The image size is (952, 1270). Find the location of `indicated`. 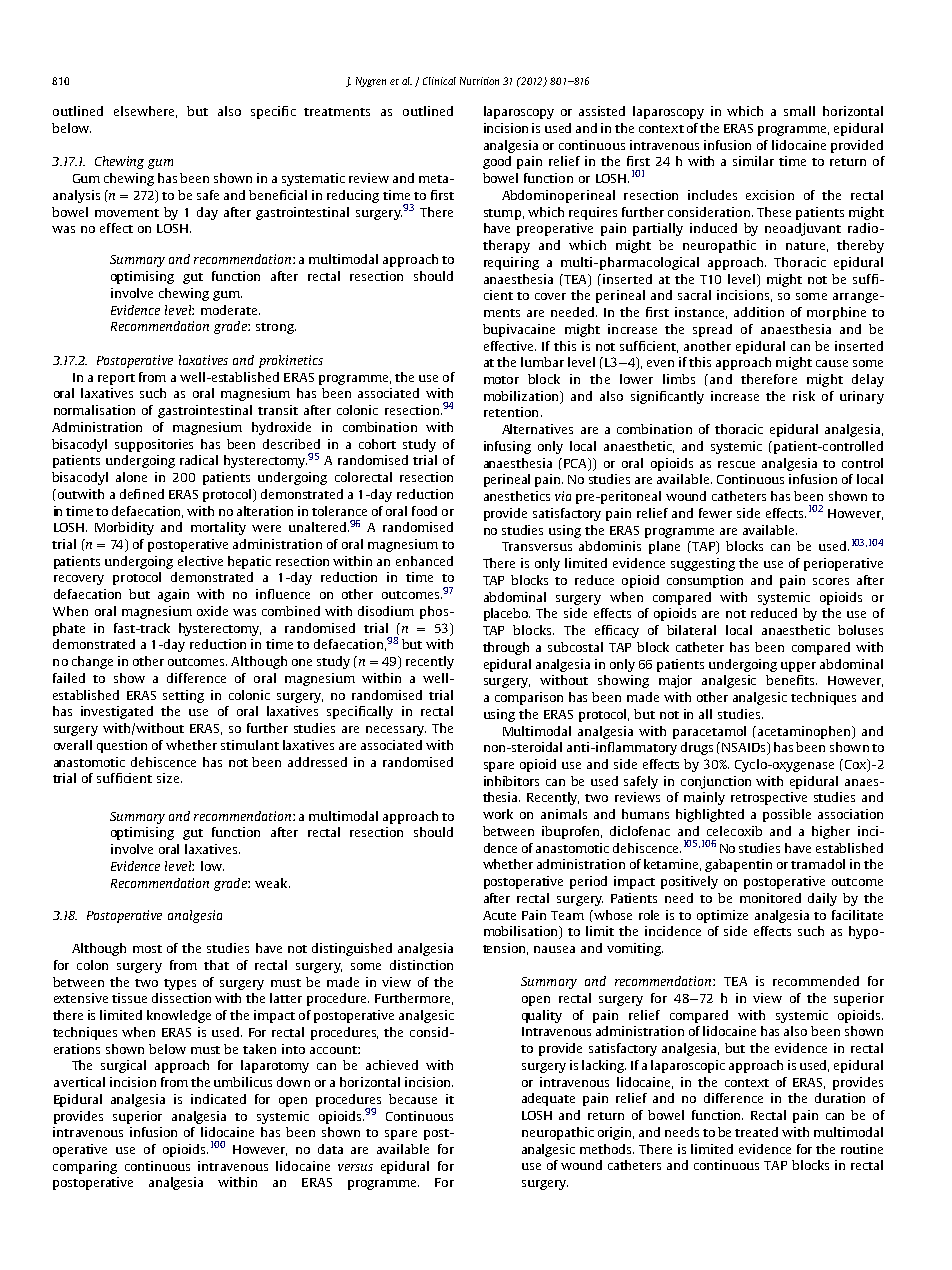

indicated is located at coordinates (218, 1099).
